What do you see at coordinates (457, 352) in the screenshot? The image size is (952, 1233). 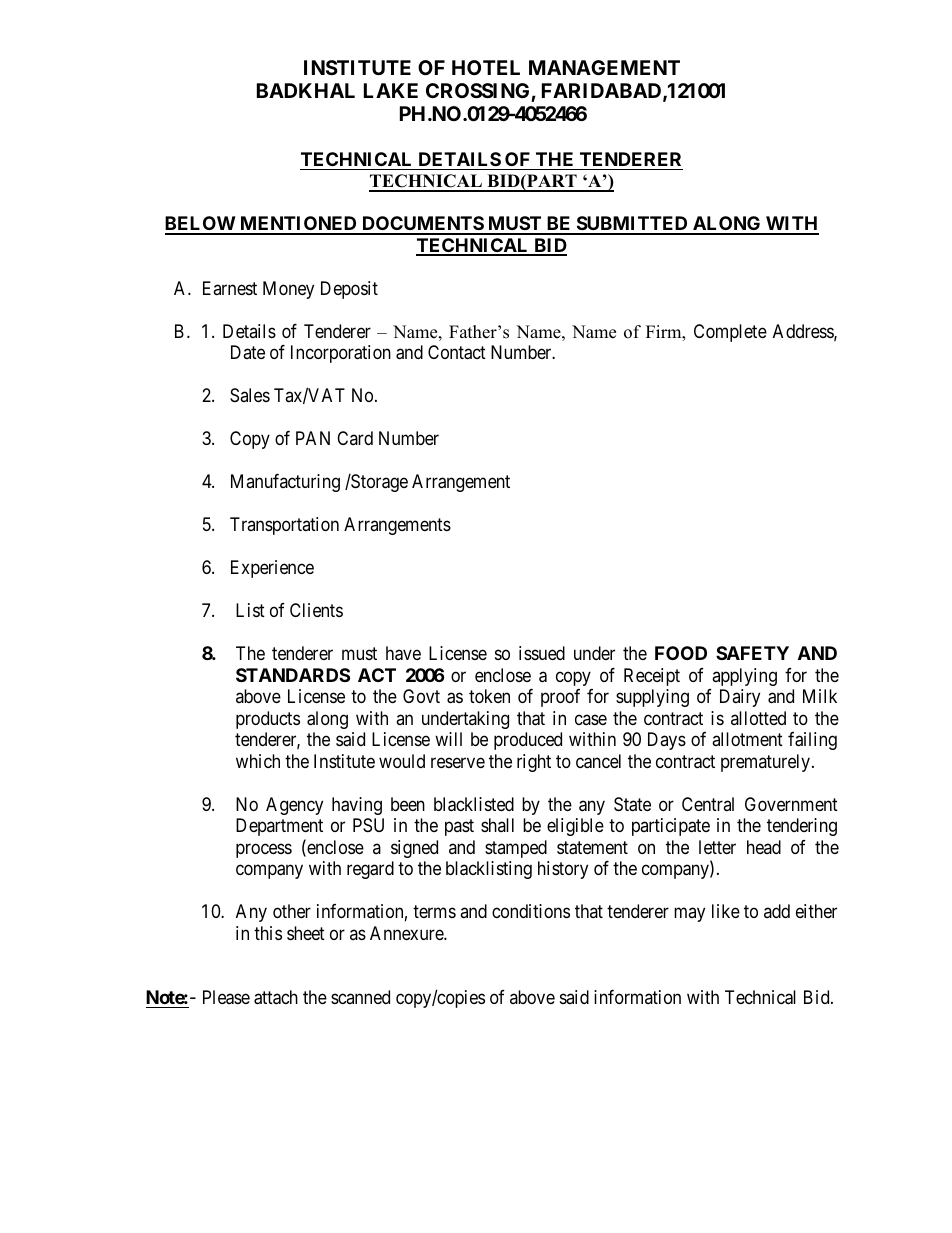 I see `Contact` at bounding box center [457, 352].
